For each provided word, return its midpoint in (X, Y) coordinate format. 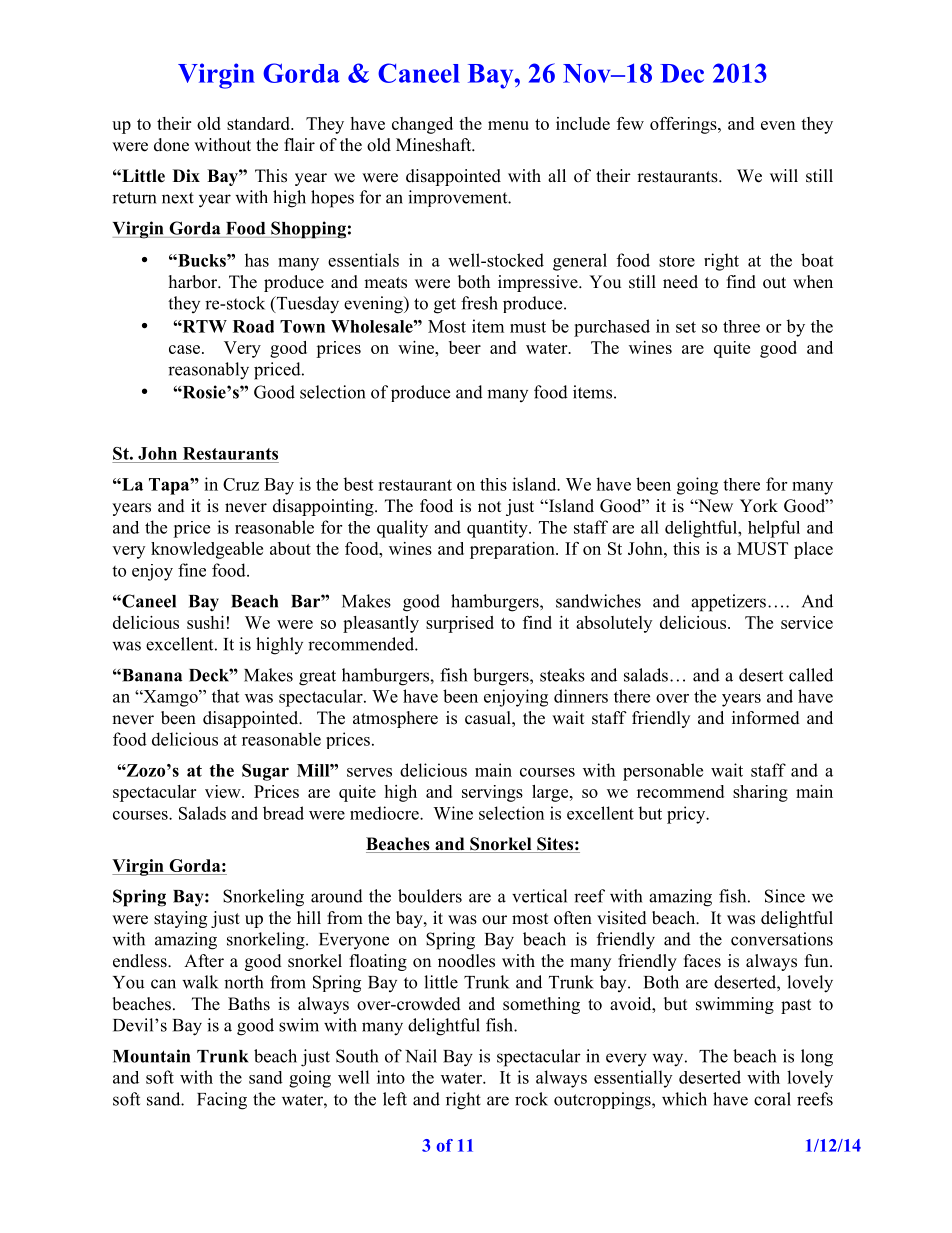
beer (465, 347)
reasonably (208, 371)
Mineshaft (435, 145)
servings (492, 793)
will (784, 175)
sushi (205, 622)
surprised (460, 624)
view (224, 791)
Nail (421, 1056)
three (741, 326)
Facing (222, 1101)
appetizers (728, 603)
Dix (186, 175)
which (684, 1099)
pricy (687, 815)
